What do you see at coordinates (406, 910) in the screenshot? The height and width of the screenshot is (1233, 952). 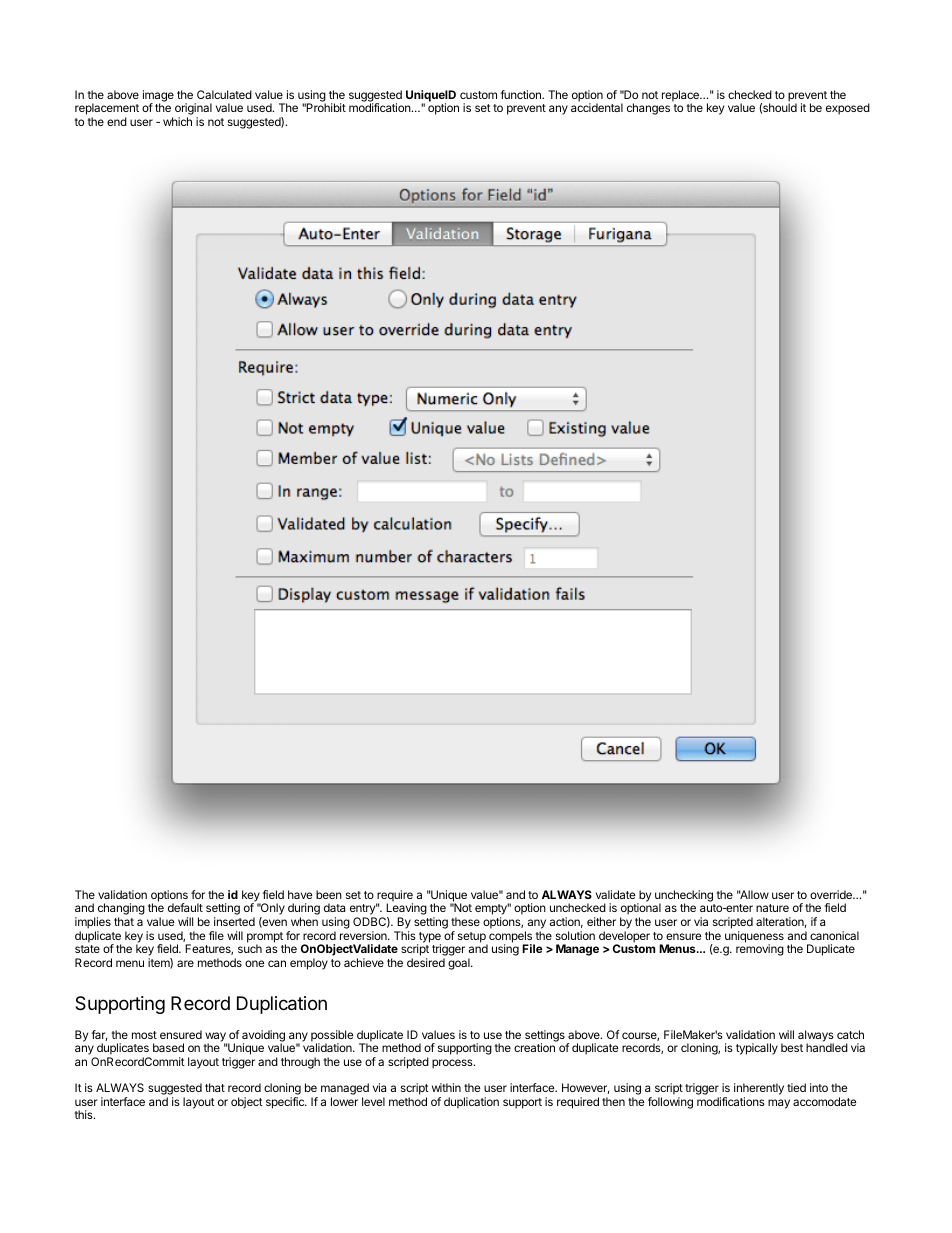 I see `Leaving` at bounding box center [406, 910].
